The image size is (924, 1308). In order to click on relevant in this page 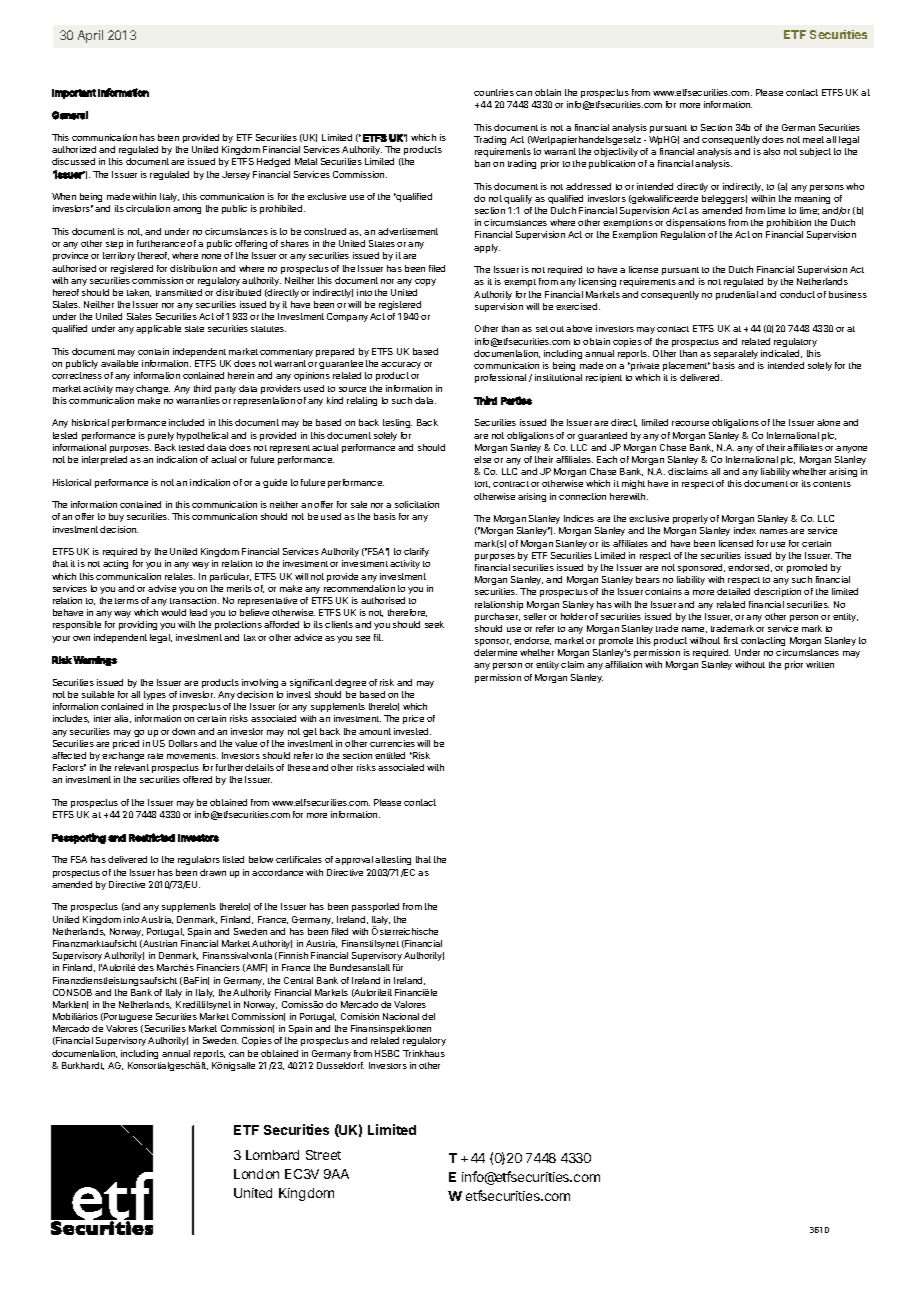, I will do `click(132, 767)`.
